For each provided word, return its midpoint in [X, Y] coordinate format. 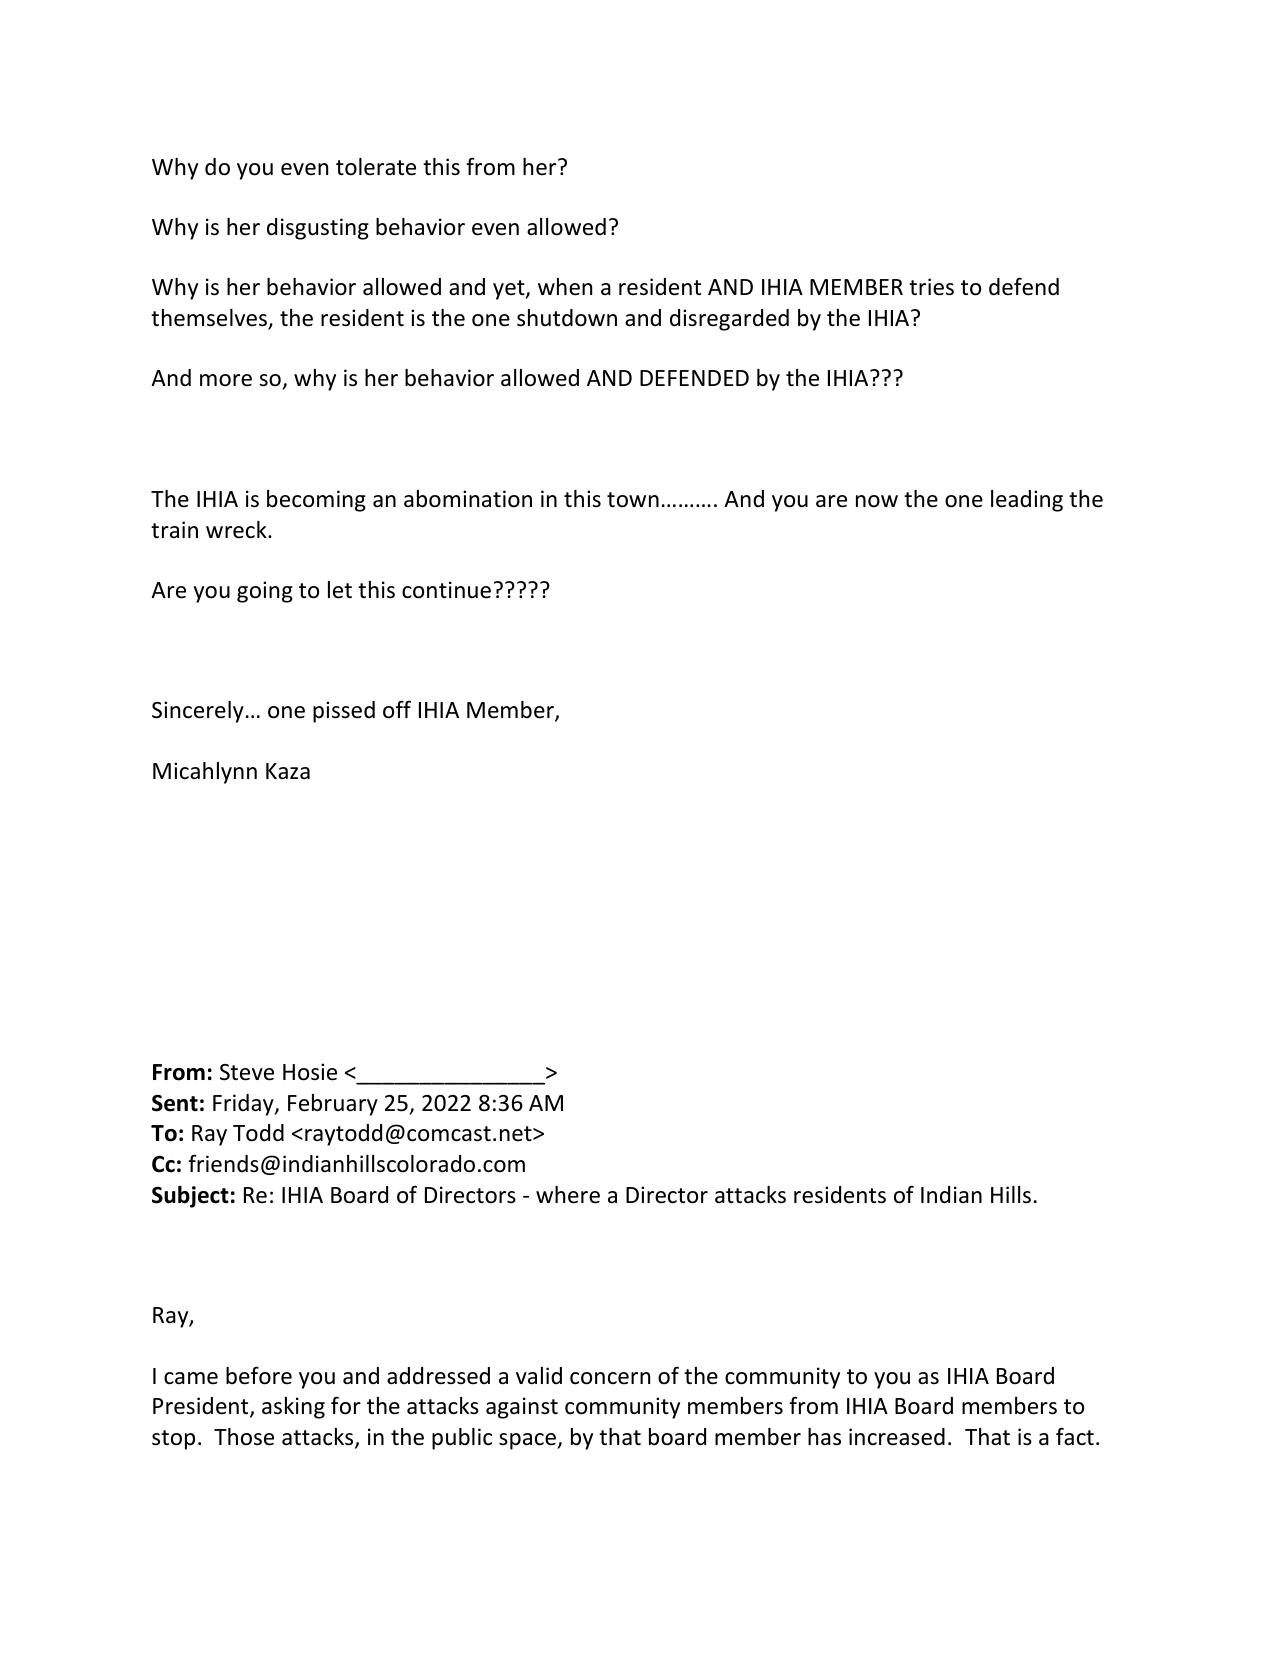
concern [610, 1378]
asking [293, 1408]
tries [931, 287]
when [565, 287]
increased [897, 1437]
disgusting [318, 229]
